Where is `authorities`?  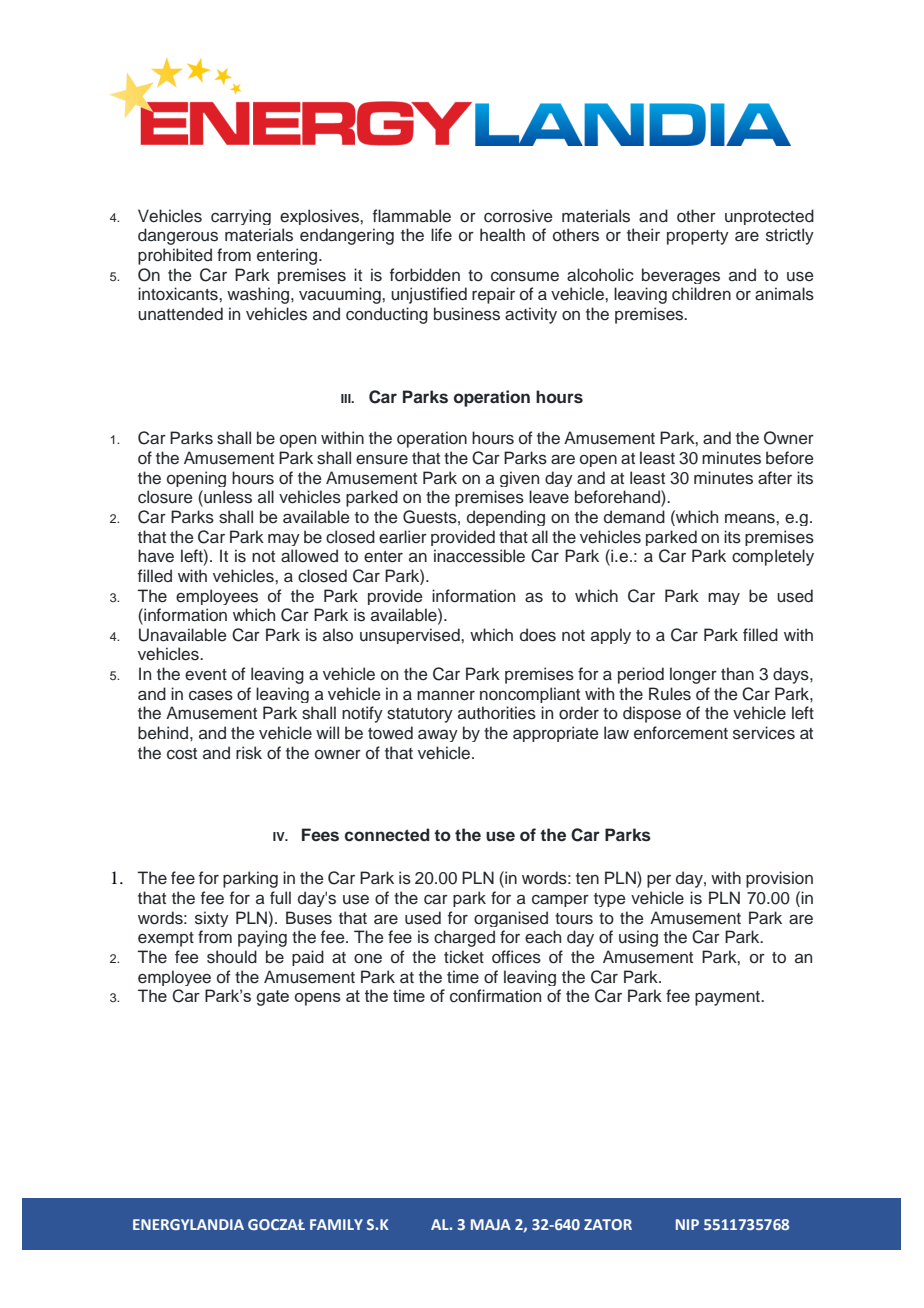
authorities is located at coordinates (497, 713).
